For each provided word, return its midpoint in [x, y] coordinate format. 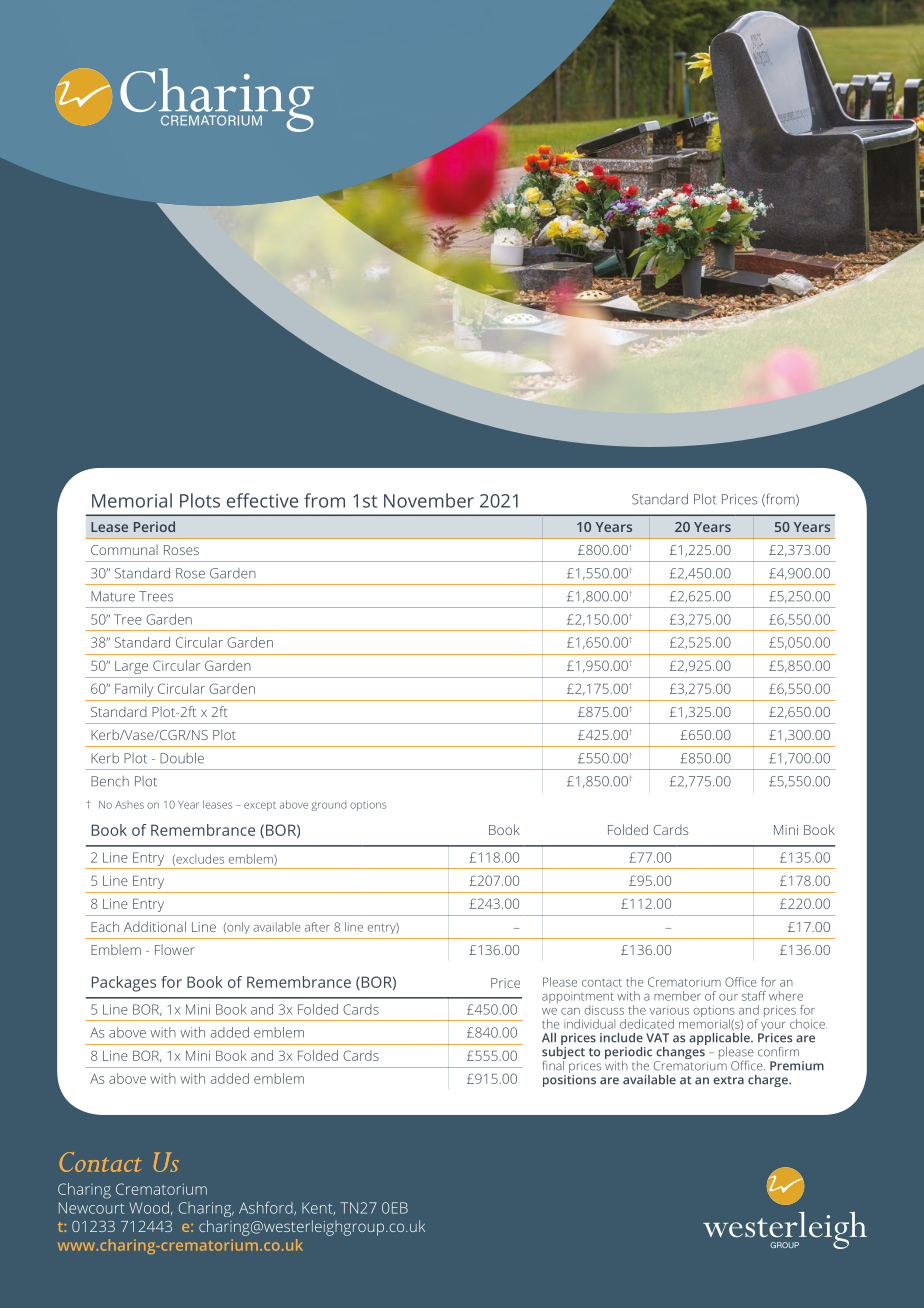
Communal [124, 549]
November [429, 500]
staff [754, 996]
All [549, 1037]
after [317, 927]
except [260, 806]
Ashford [267, 1208]
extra [728, 1080]
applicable [720, 1039]
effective [262, 500]
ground [329, 806]
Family [134, 690]
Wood [149, 1208]
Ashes [129, 805]
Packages [124, 984]
